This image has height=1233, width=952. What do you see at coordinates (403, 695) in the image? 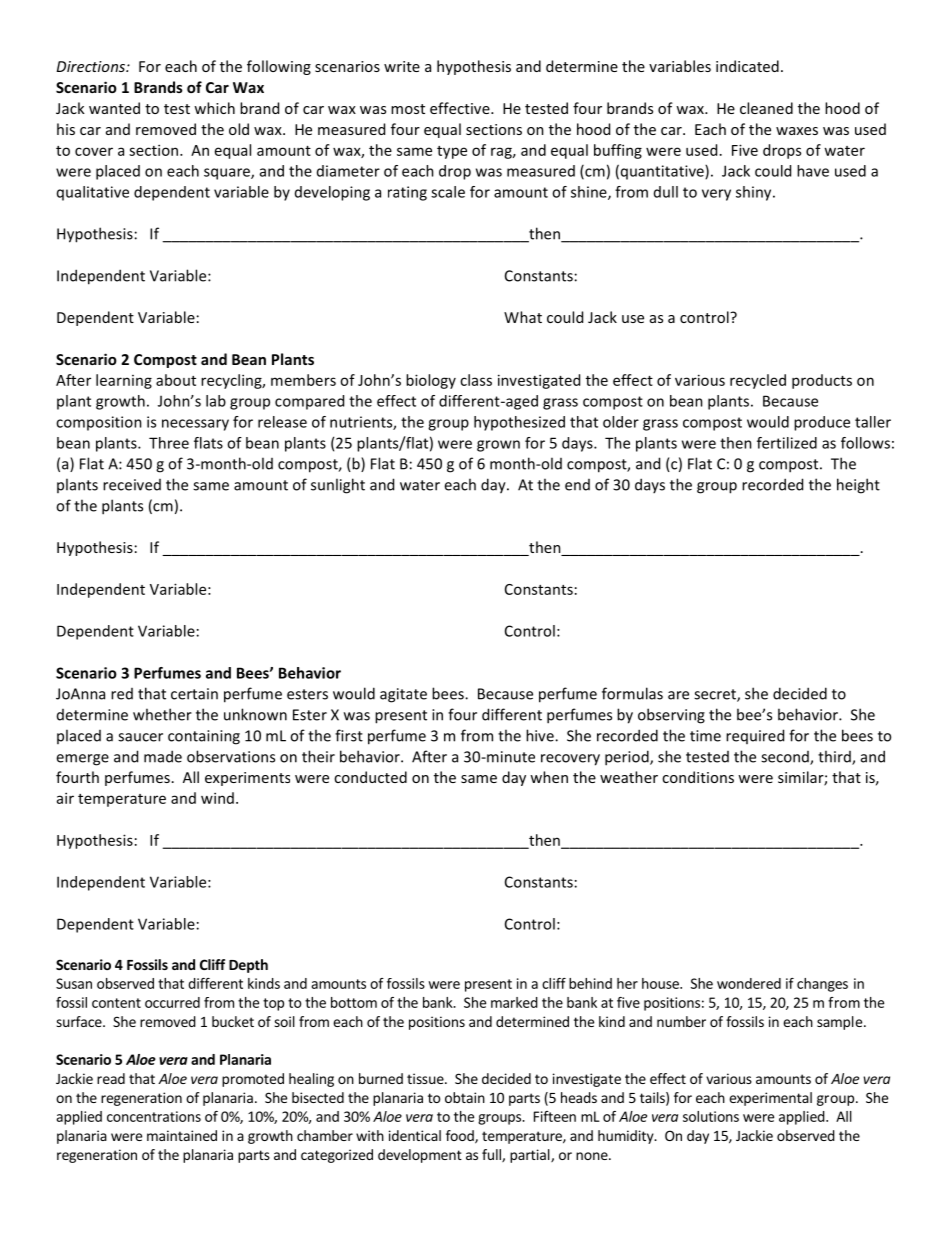
I see `agitate` at bounding box center [403, 695].
